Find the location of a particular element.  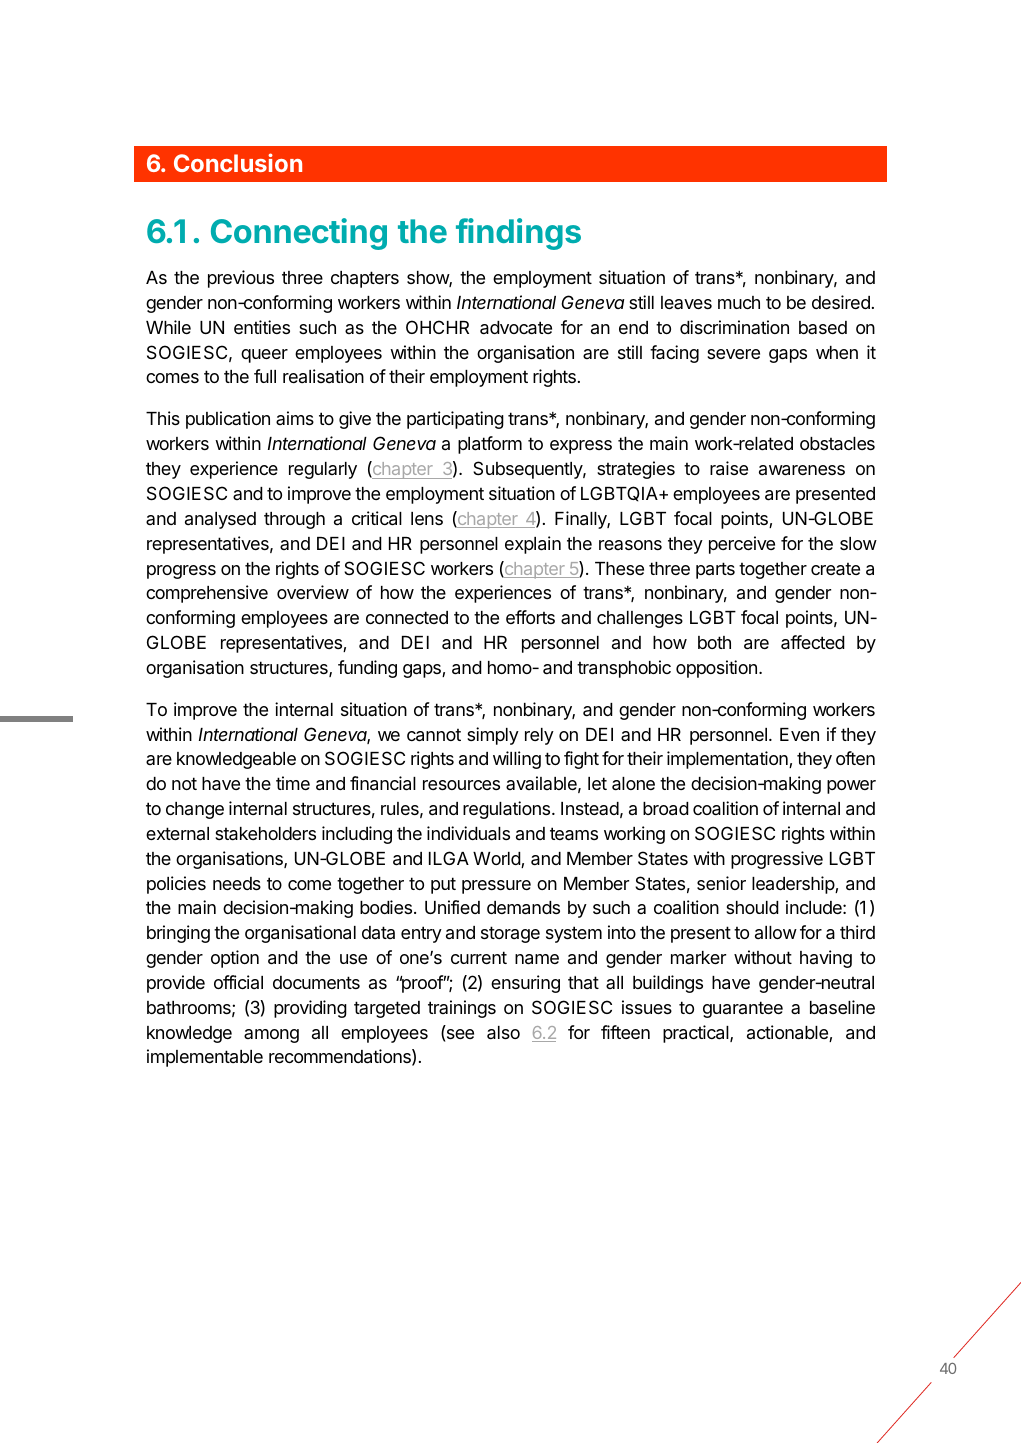

platform is located at coordinates (490, 445).
